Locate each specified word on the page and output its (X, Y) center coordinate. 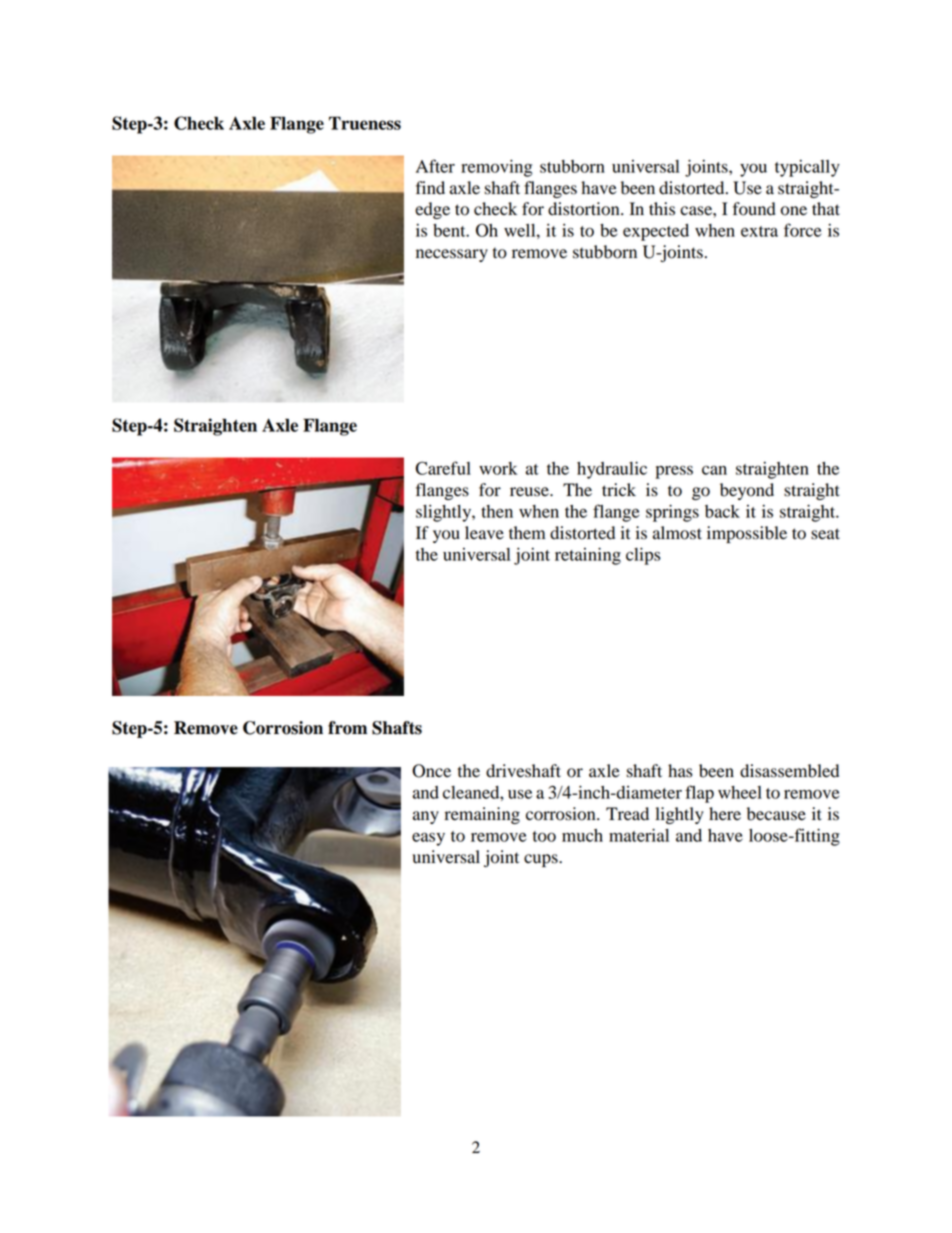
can (714, 470)
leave (484, 533)
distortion (585, 209)
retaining (588, 556)
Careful (443, 468)
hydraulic (612, 470)
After (435, 166)
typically (807, 168)
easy (428, 839)
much (582, 835)
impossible (747, 534)
